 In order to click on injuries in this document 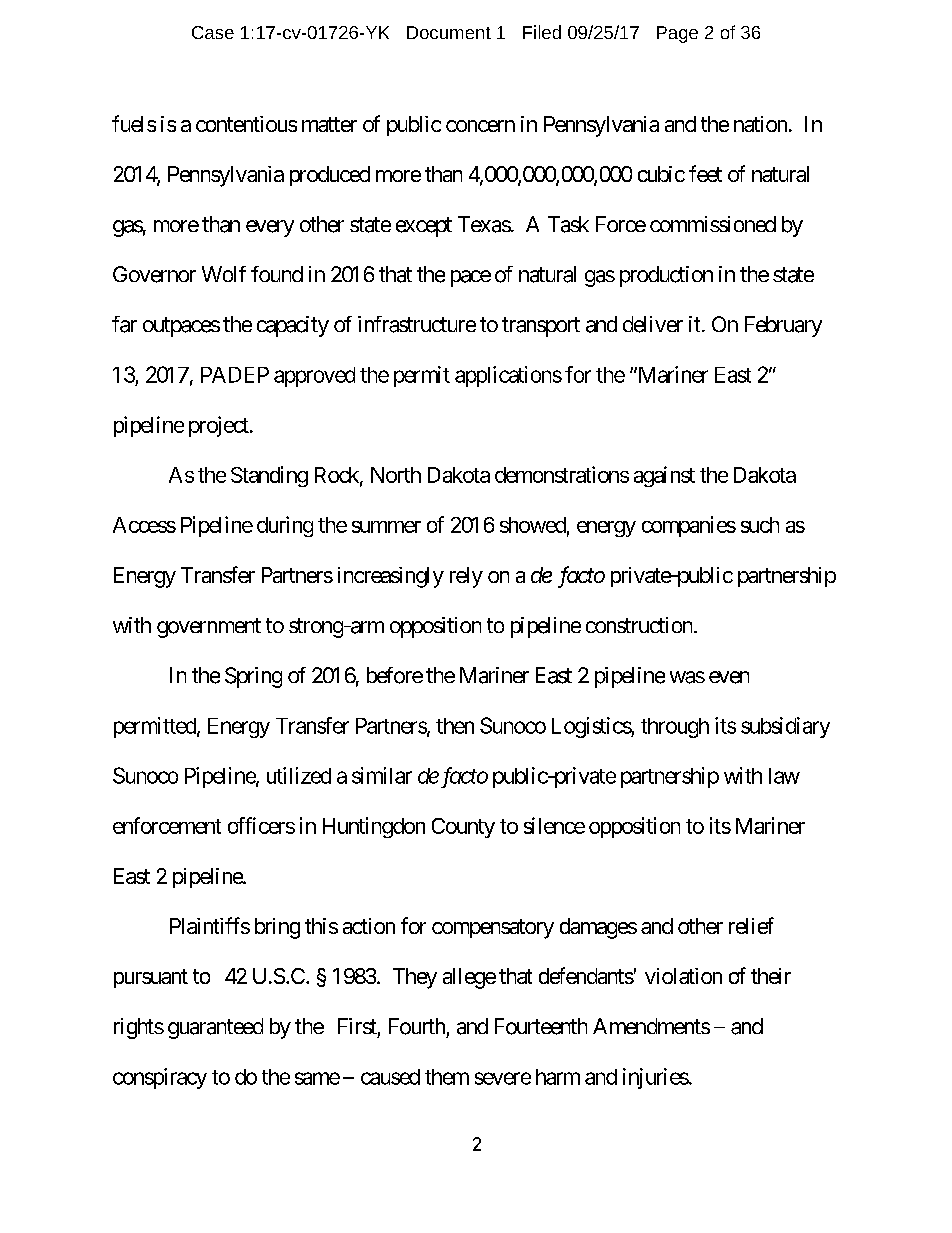, I will do `click(656, 1078)`.
